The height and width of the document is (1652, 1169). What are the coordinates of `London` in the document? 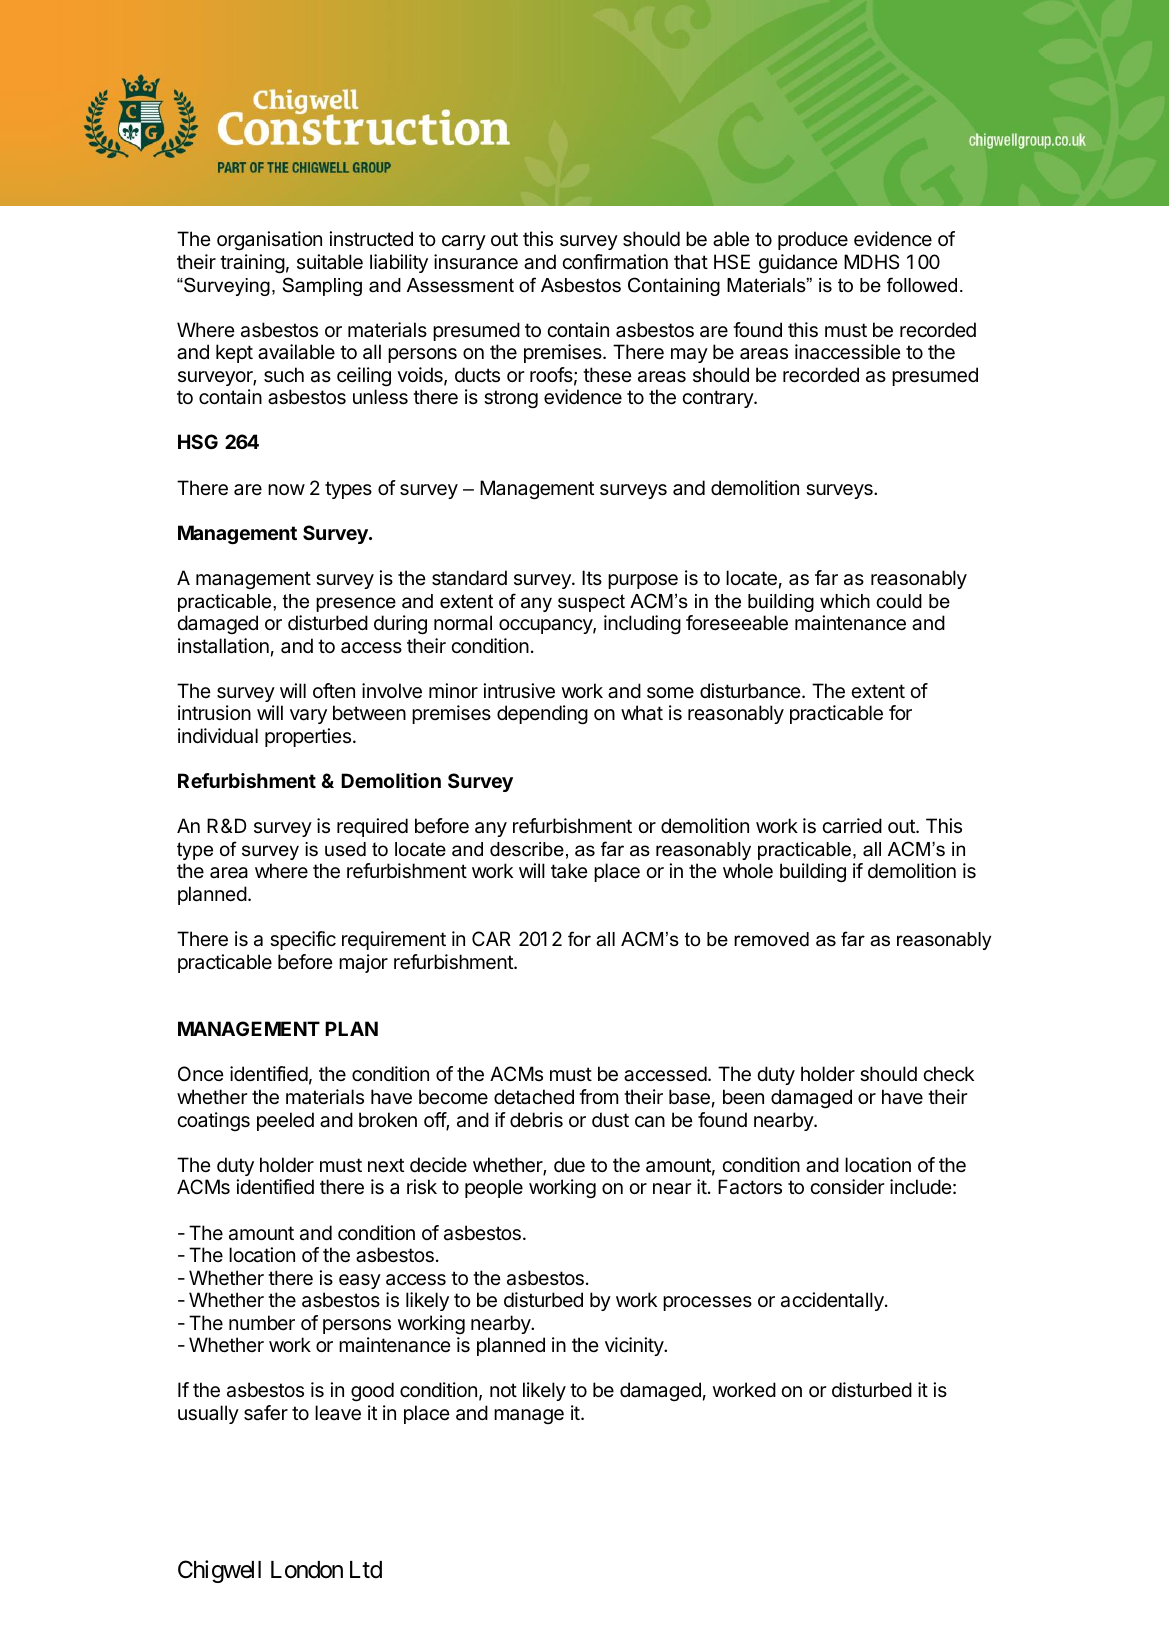 It's located at (307, 1570).
